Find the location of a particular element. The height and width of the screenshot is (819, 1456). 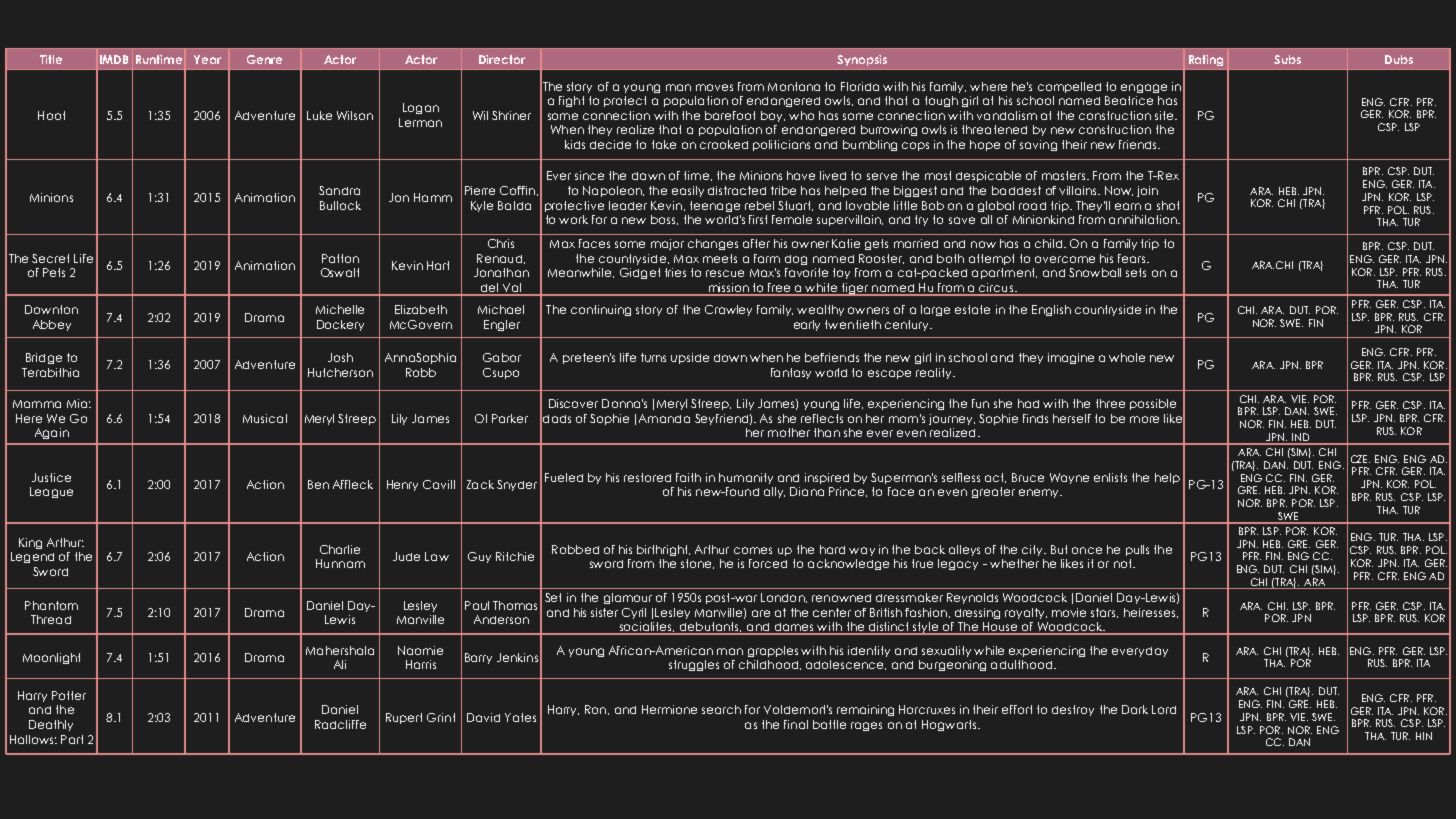

search is located at coordinates (721, 709).
